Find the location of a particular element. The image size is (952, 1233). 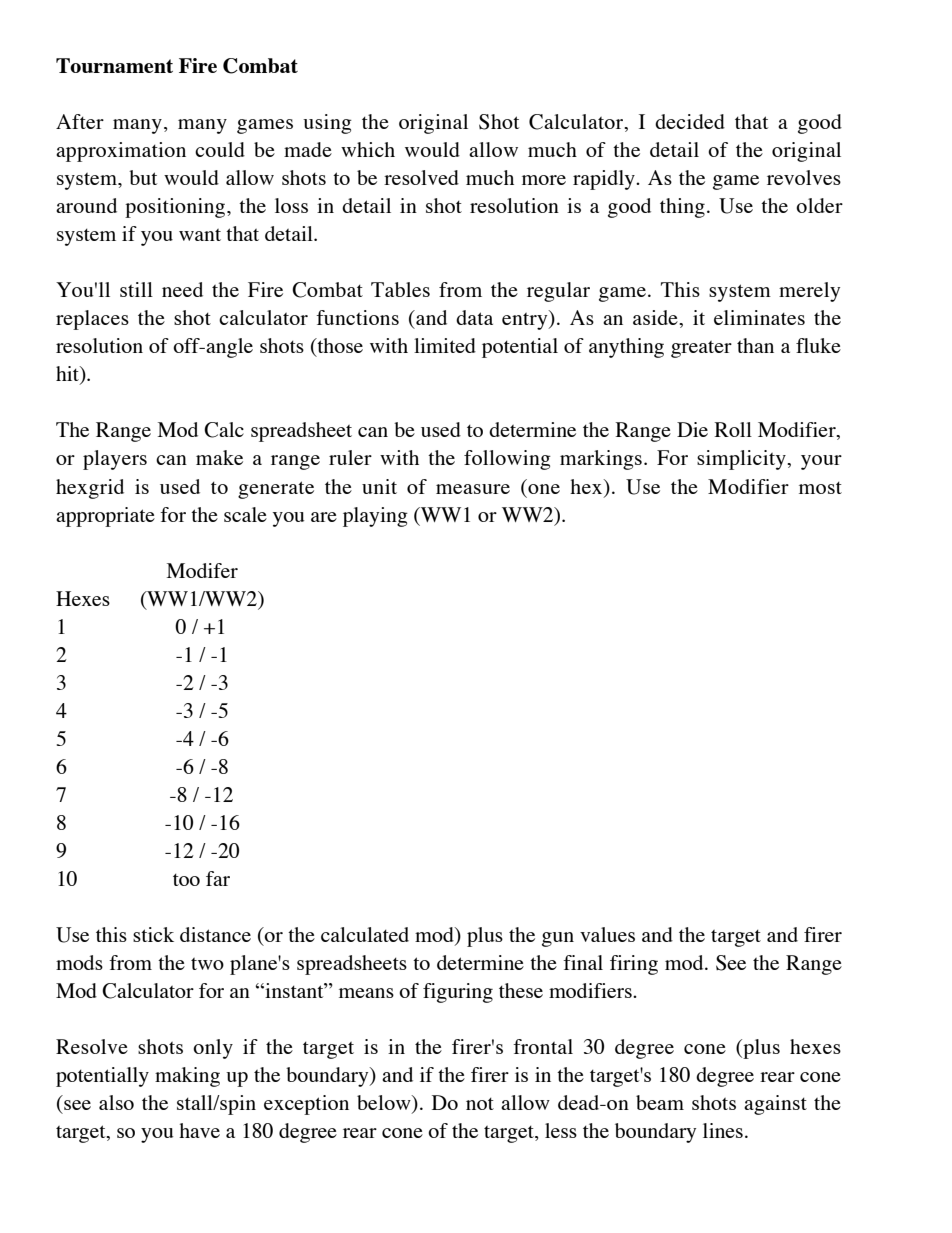

Tournament is located at coordinates (114, 65).
